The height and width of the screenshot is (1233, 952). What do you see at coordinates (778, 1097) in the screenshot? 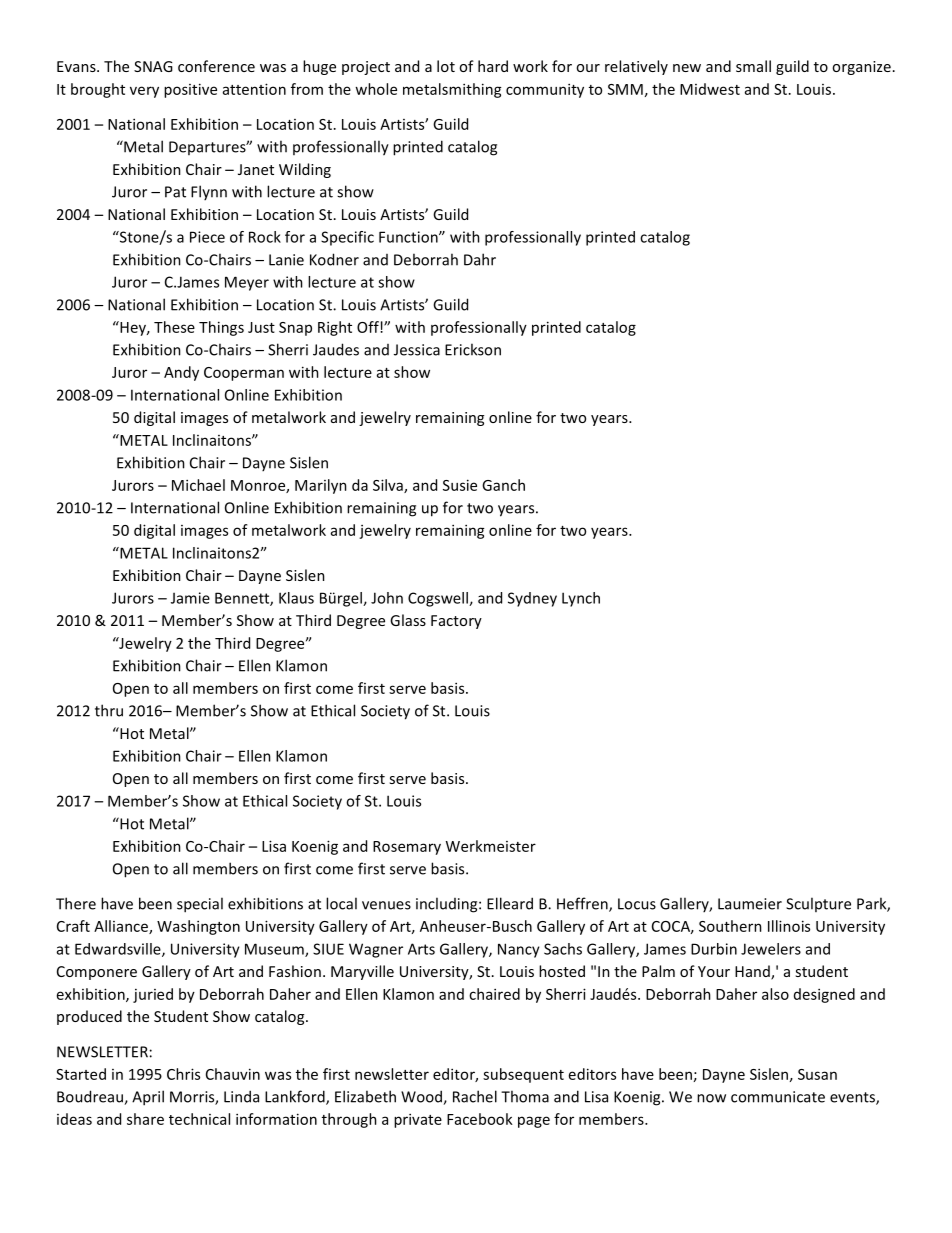
I see `communicate` at bounding box center [778, 1097].
